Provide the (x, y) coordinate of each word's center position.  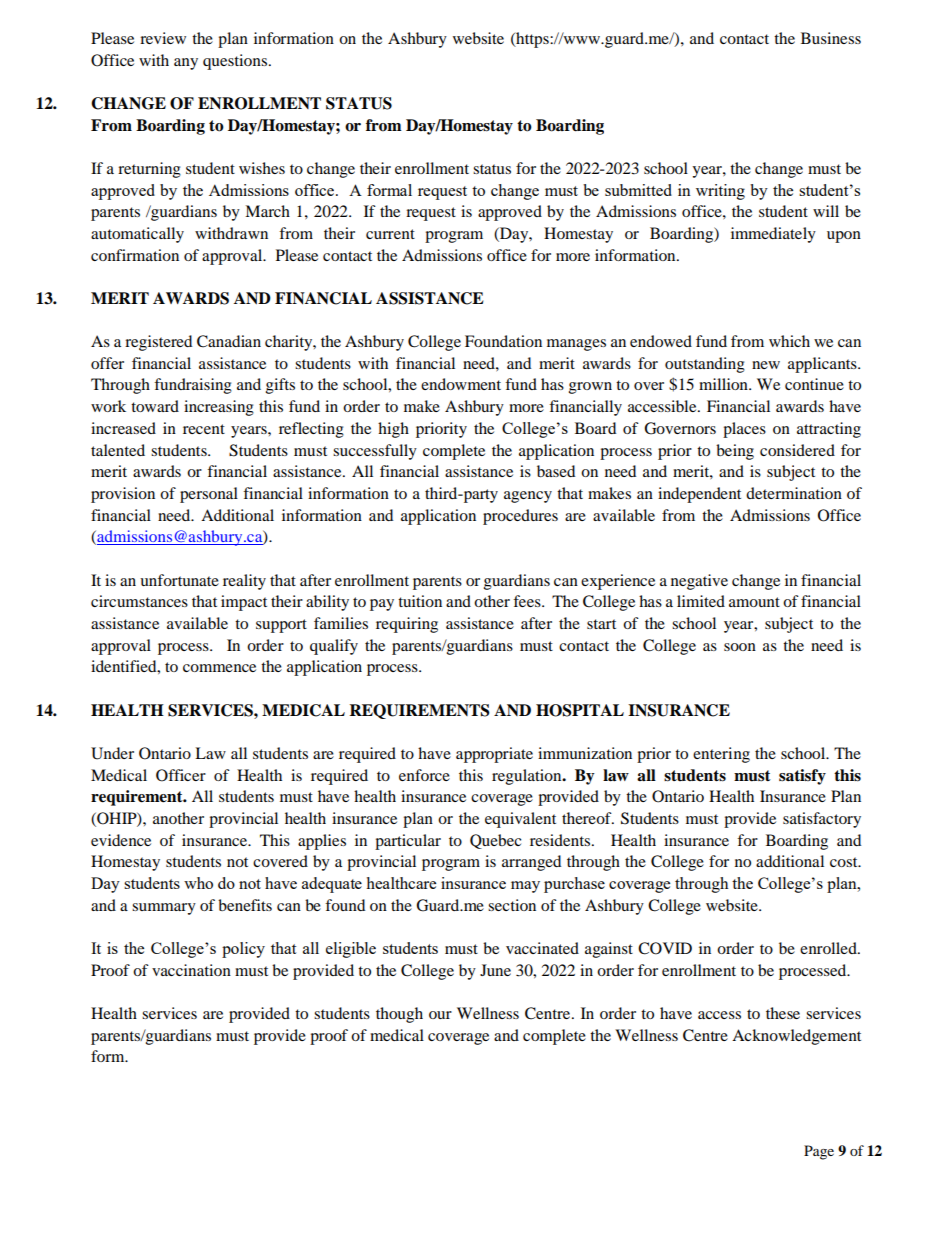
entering (721, 755)
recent (204, 429)
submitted (638, 190)
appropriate (494, 755)
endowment (461, 384)
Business (831, 38)
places (744, 430)
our (440, 1015)
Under (112, 753)
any (186, 64)
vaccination (191, 970)
